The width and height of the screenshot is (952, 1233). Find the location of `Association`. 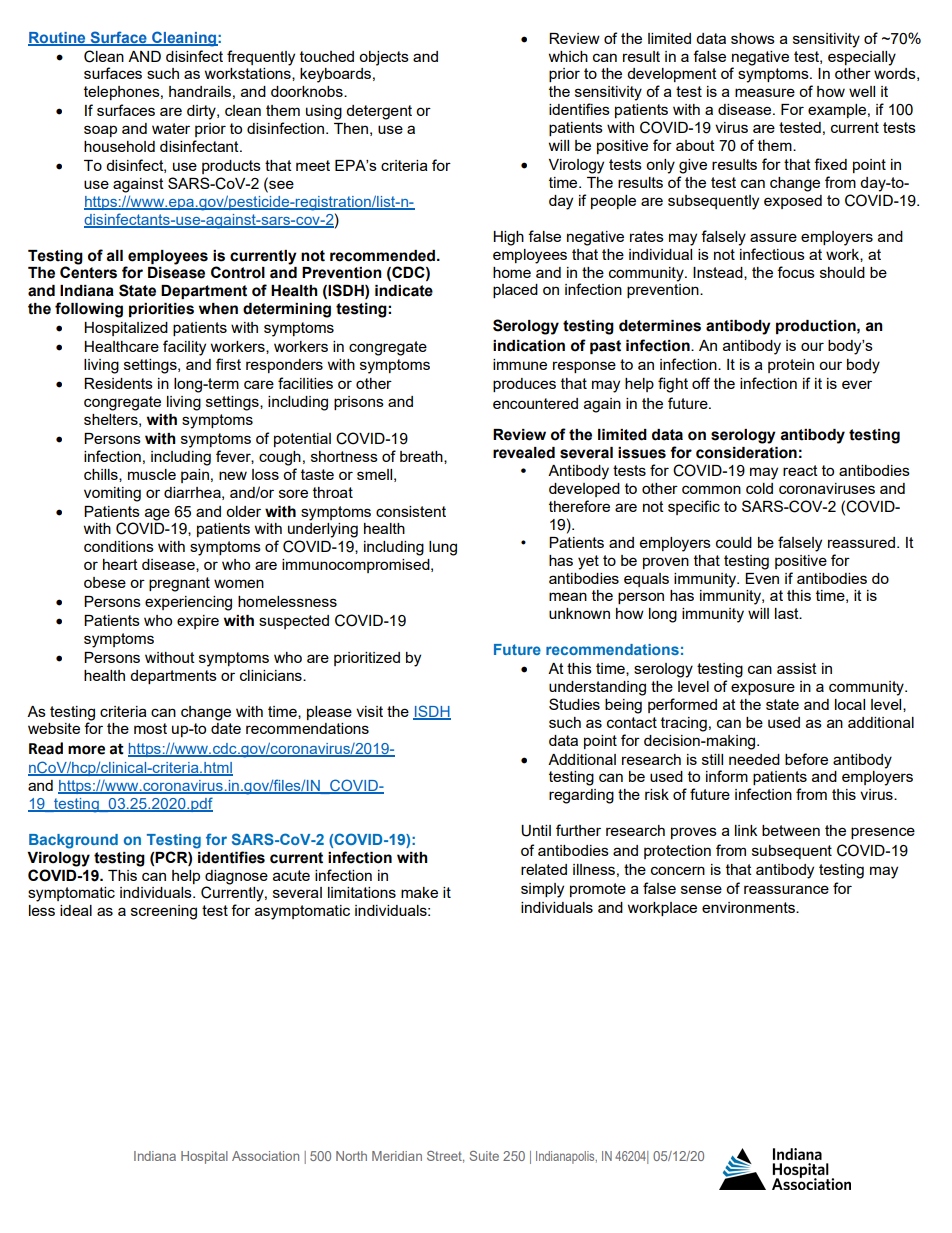

Association is located at coordinates (265, 1156).
